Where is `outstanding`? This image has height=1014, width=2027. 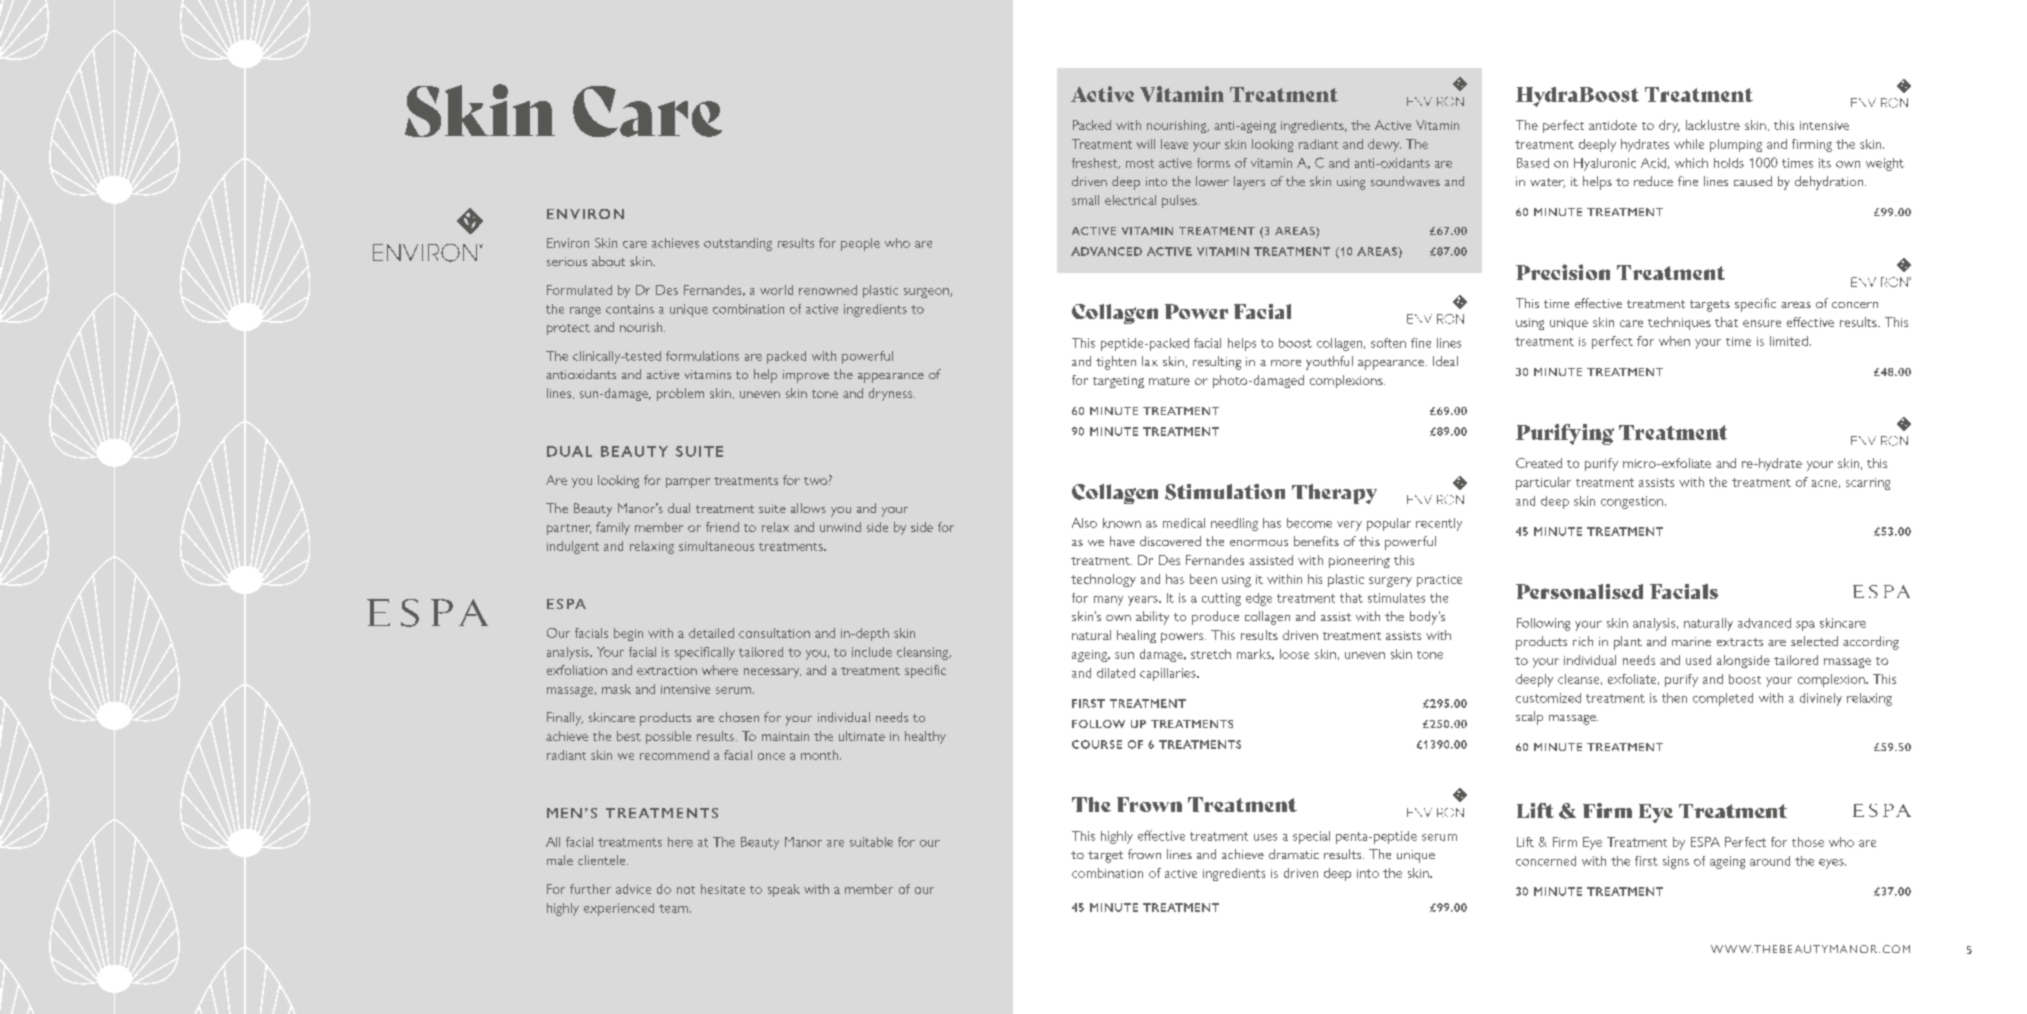 outstanding is located at coordinates (738, 244).
